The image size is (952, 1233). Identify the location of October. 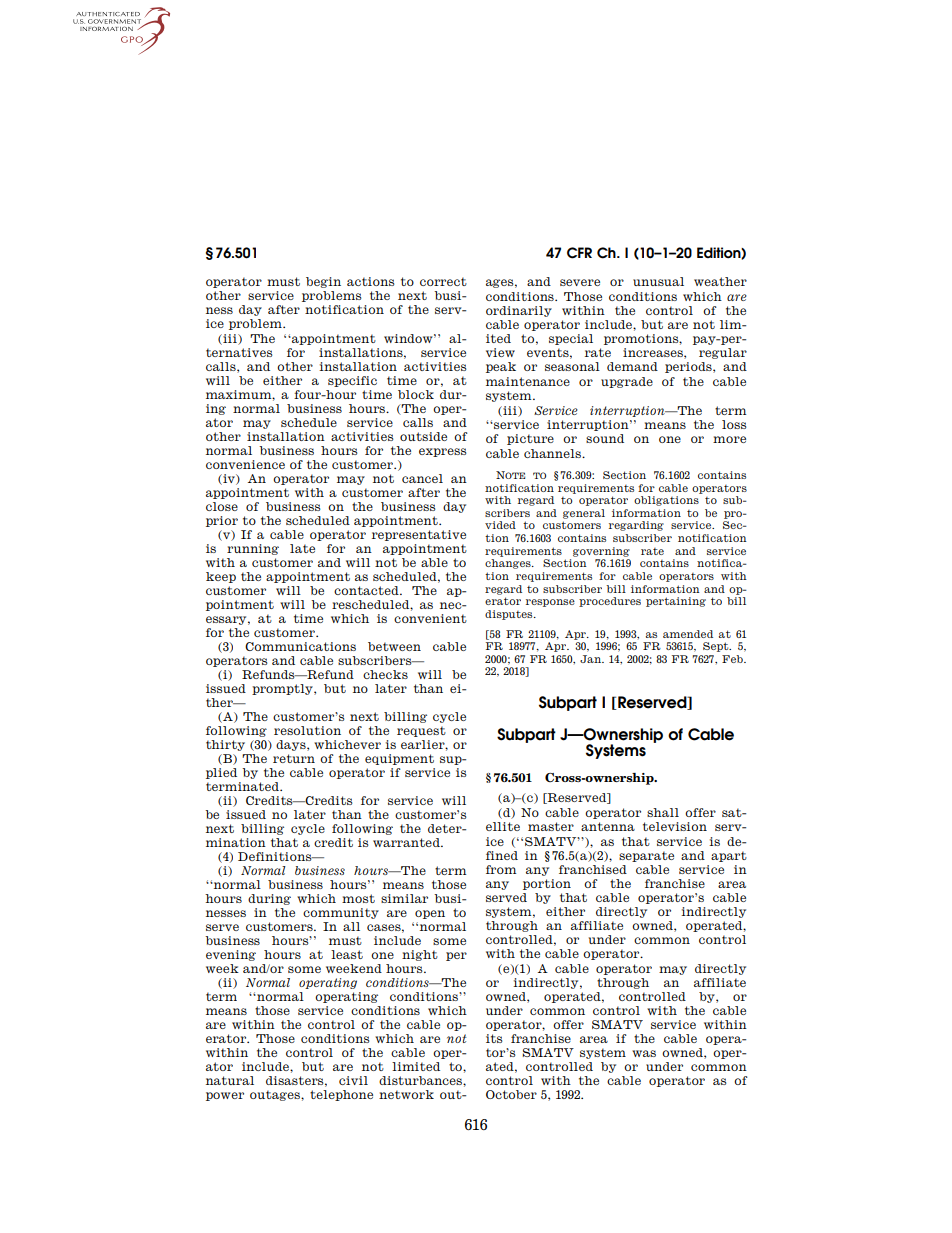
(511, 1094).
